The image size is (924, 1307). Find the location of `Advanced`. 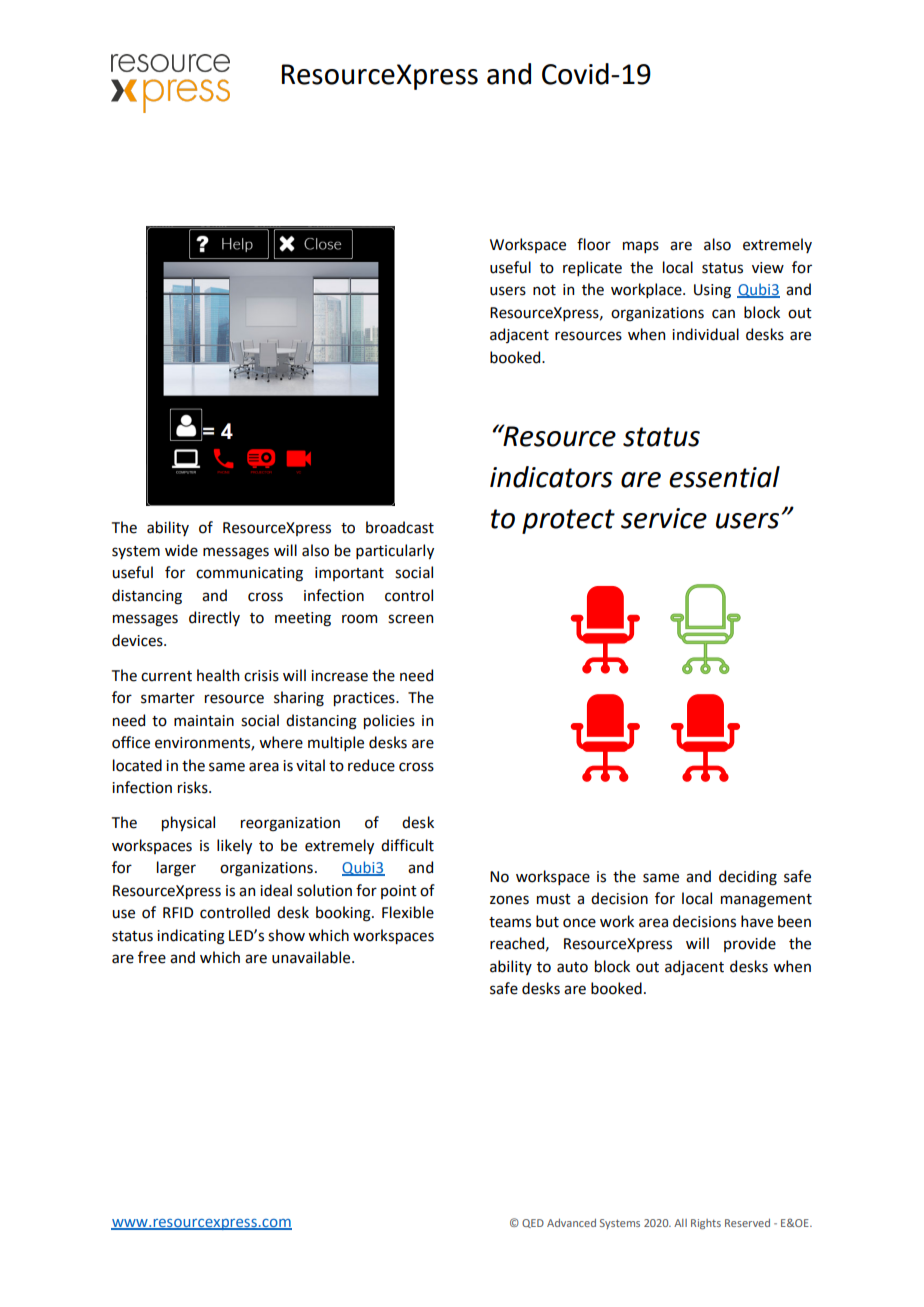

Advanced is located at coordinates (571, 1223).
